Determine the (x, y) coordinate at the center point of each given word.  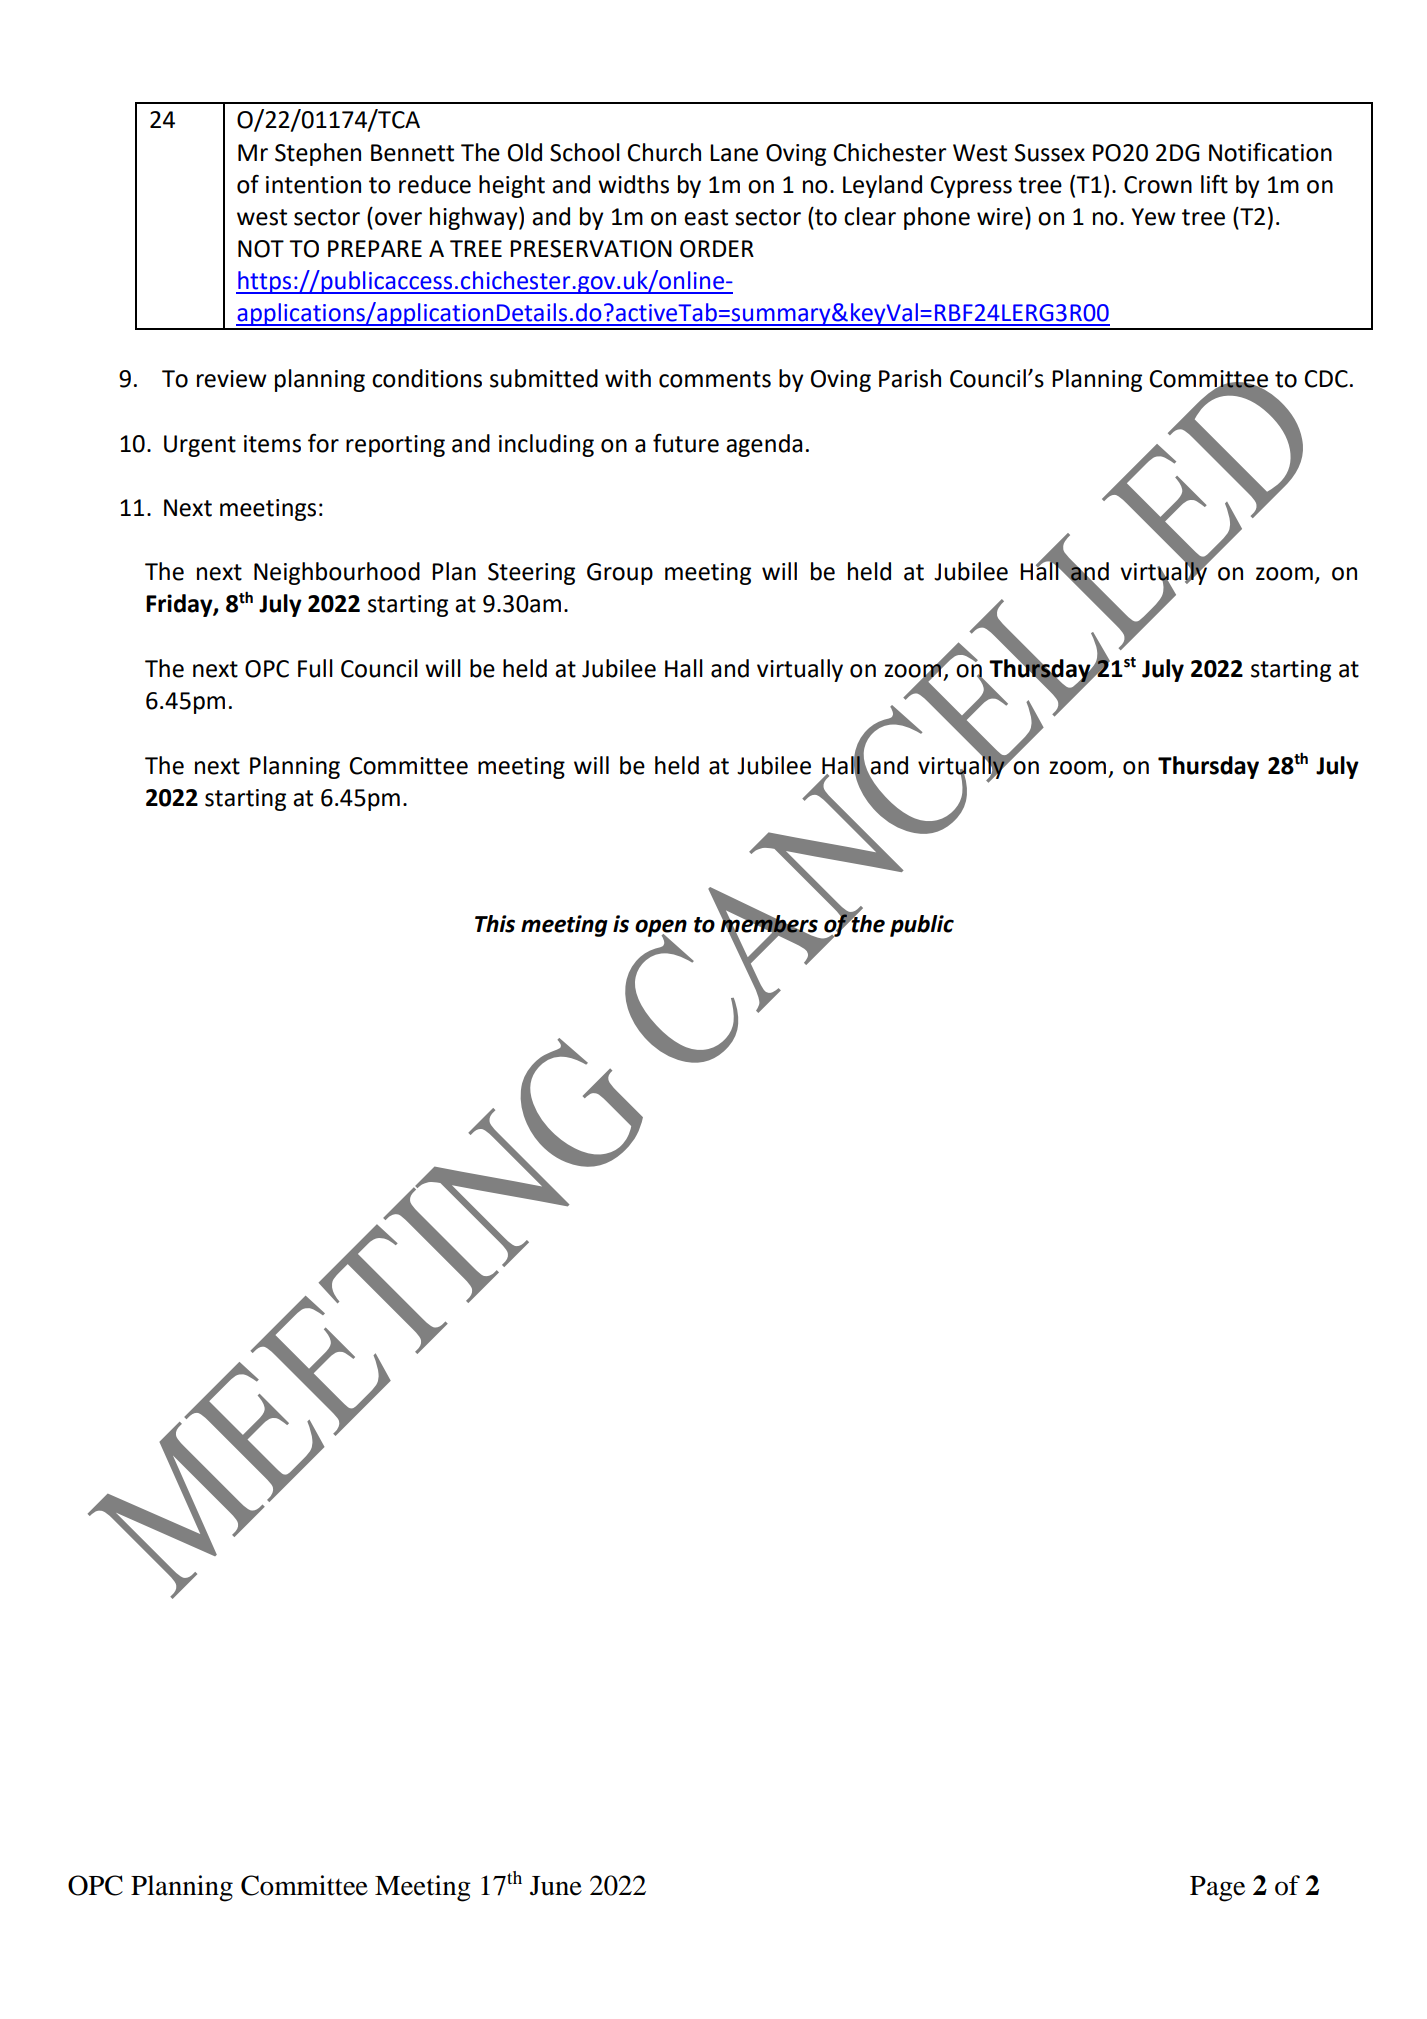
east (706, 217)
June (556, 1886)
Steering (531, 574)
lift (1214, 184)
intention (313, 185)
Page (1217, 1889)
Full (315, 668)
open (661, 929)
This (495, 924)
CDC (1326, 379)
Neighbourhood (337, 573)
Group (620, 574)
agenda (764, 445)
